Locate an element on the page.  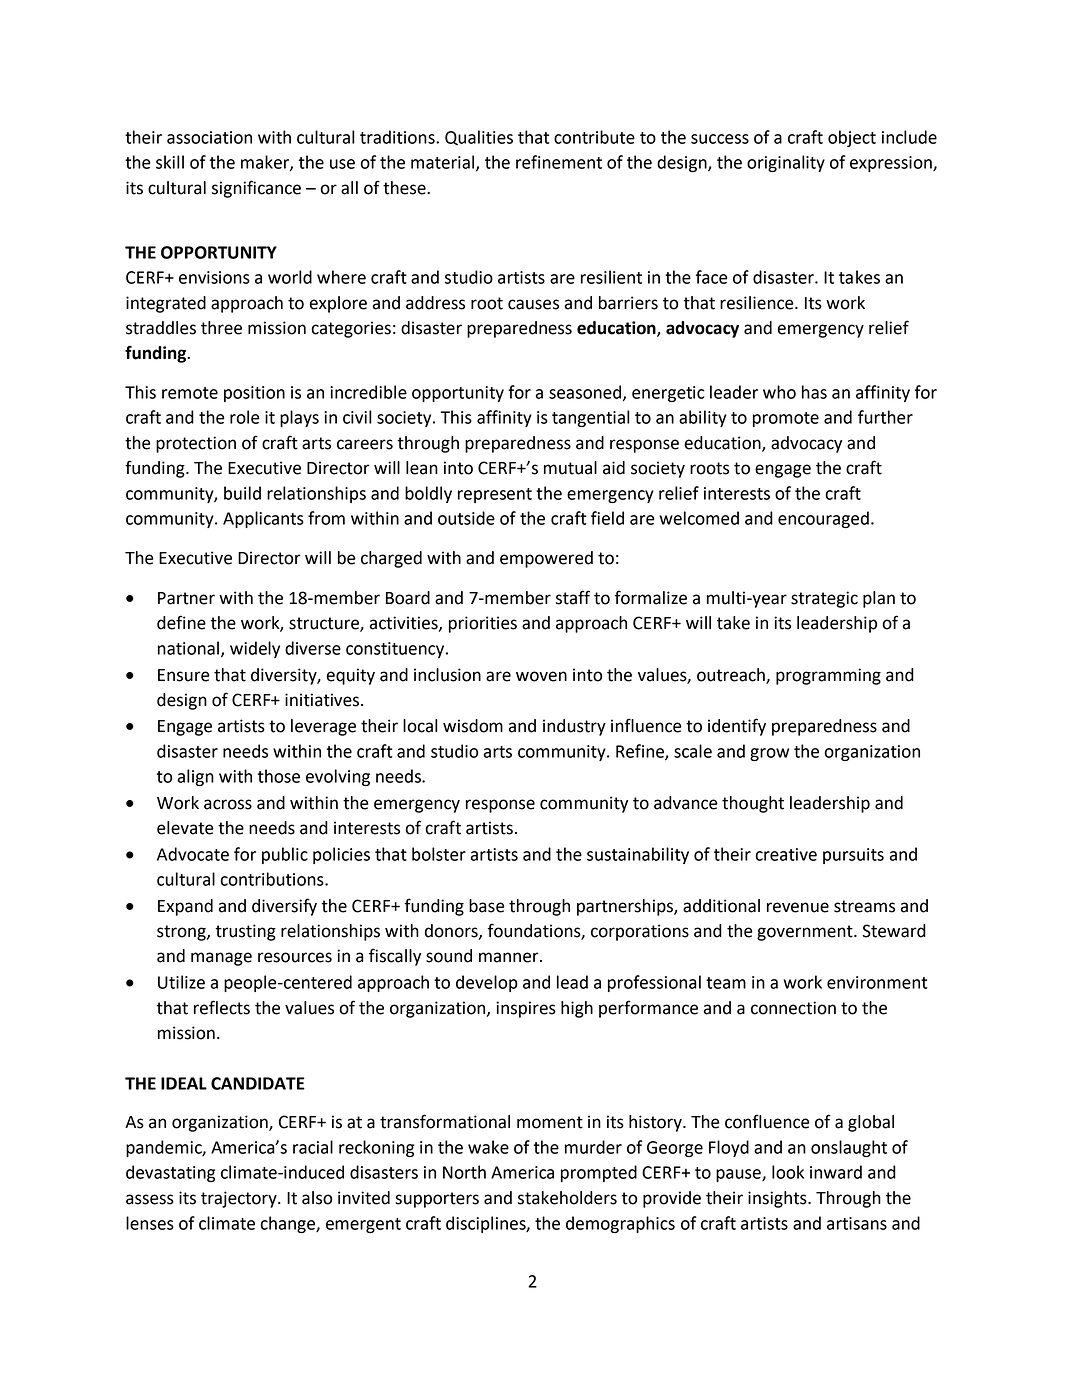
widely is located at coordinates (255, 649).
